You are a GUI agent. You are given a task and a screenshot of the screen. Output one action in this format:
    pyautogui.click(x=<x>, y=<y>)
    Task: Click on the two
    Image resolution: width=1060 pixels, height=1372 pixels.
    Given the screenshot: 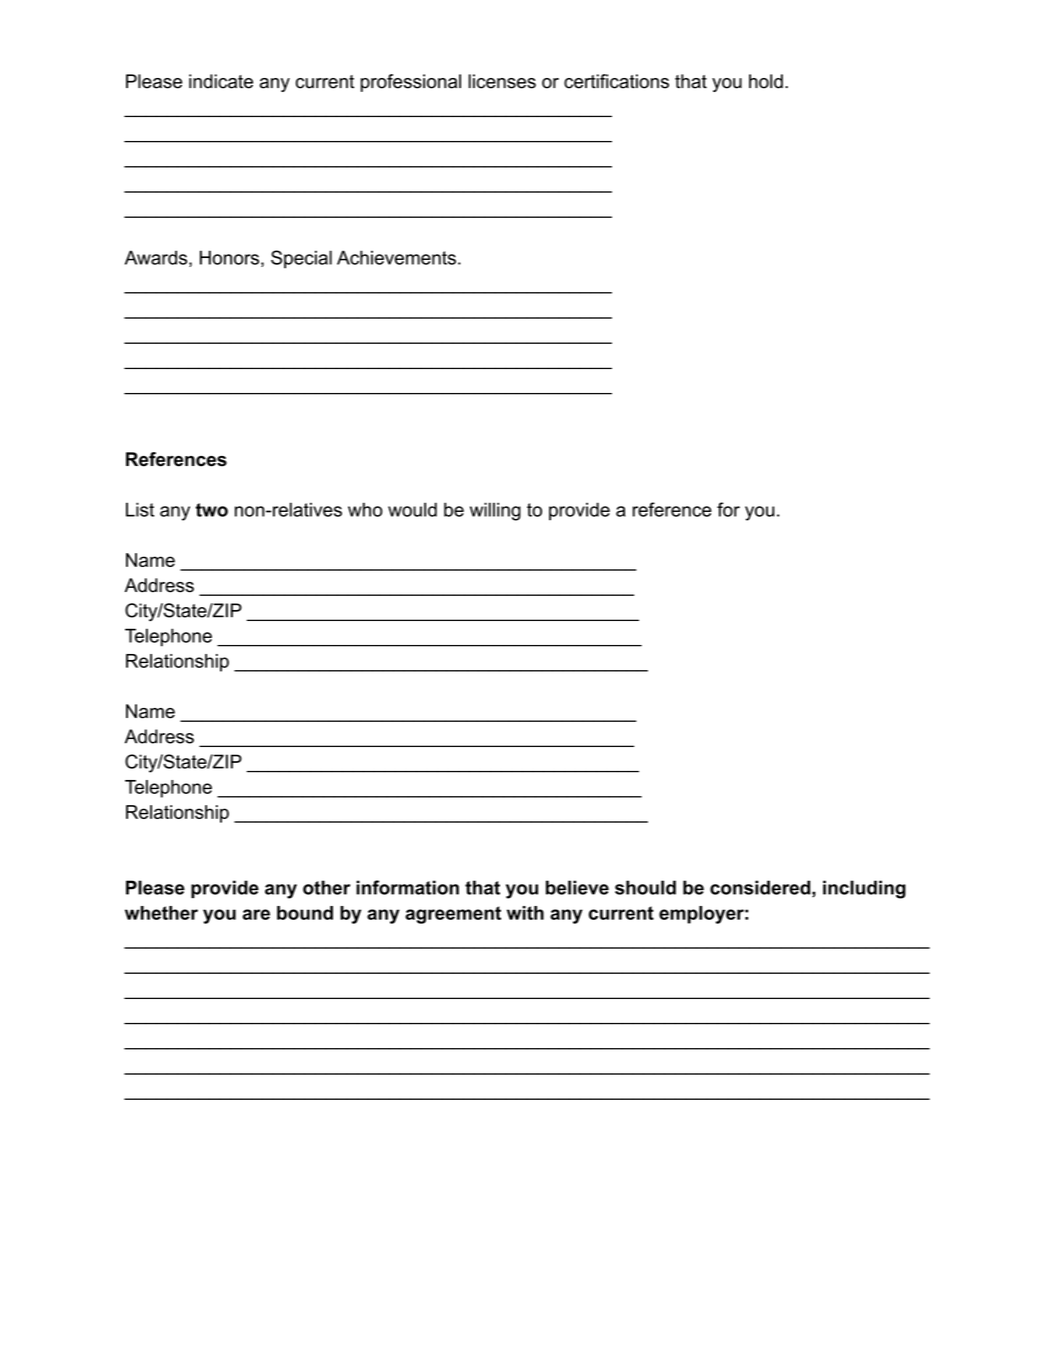 What is the action you would take?
    pyautogui.click(x=212, y=510)
